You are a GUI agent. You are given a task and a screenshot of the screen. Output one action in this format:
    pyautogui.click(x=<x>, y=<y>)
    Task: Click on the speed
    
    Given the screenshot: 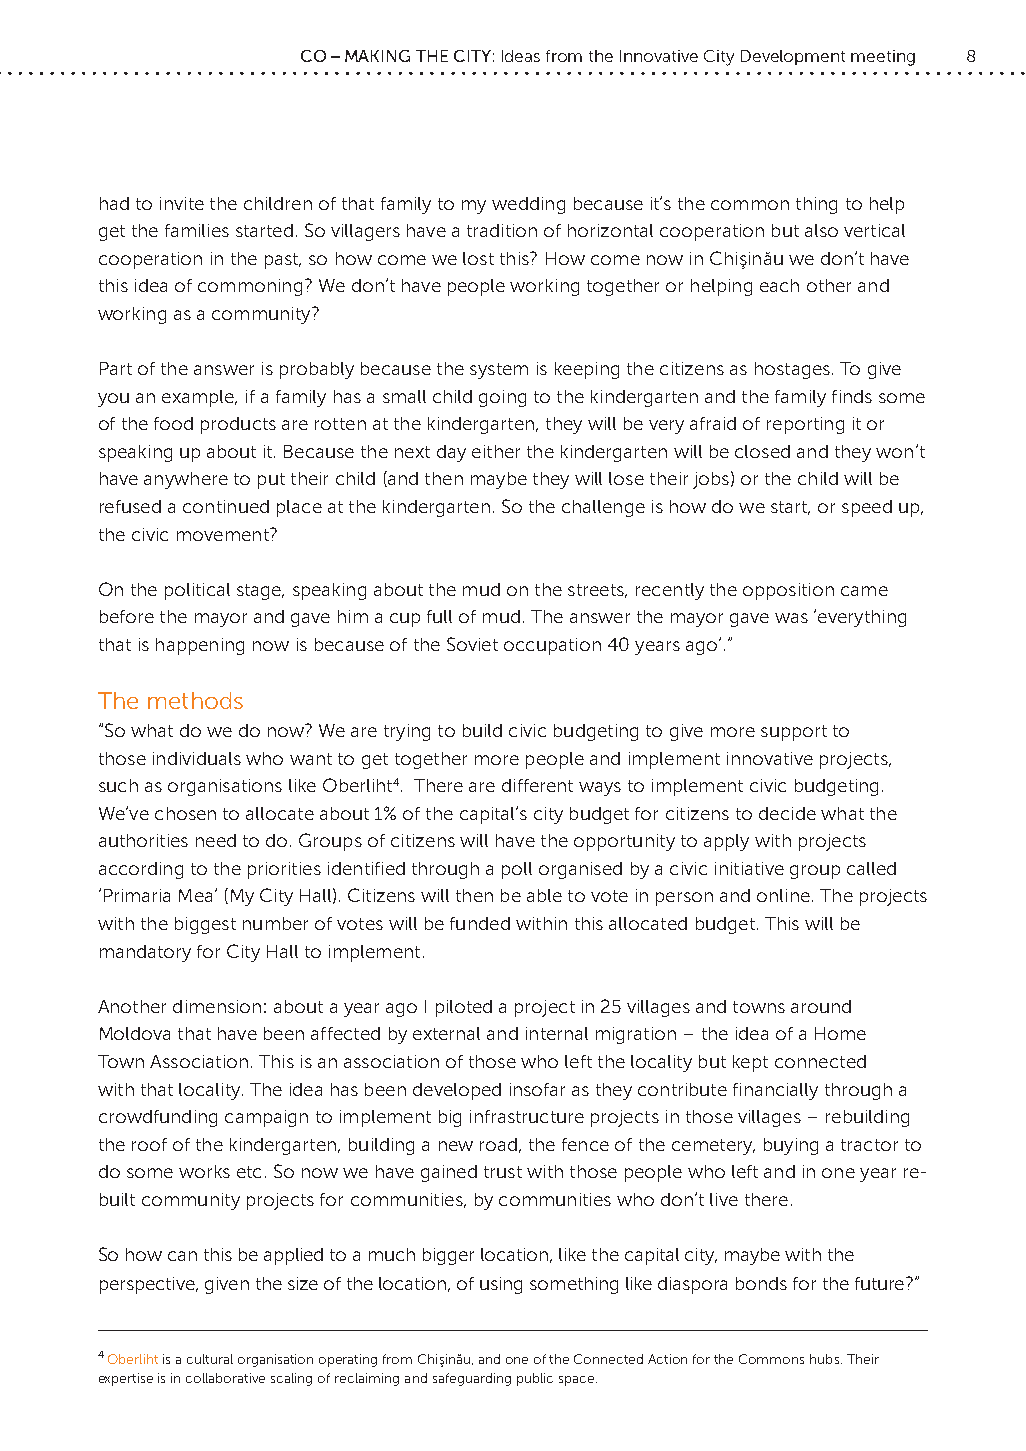 What is the action you would take?
    pyautogui.click(x=867, y=508)
